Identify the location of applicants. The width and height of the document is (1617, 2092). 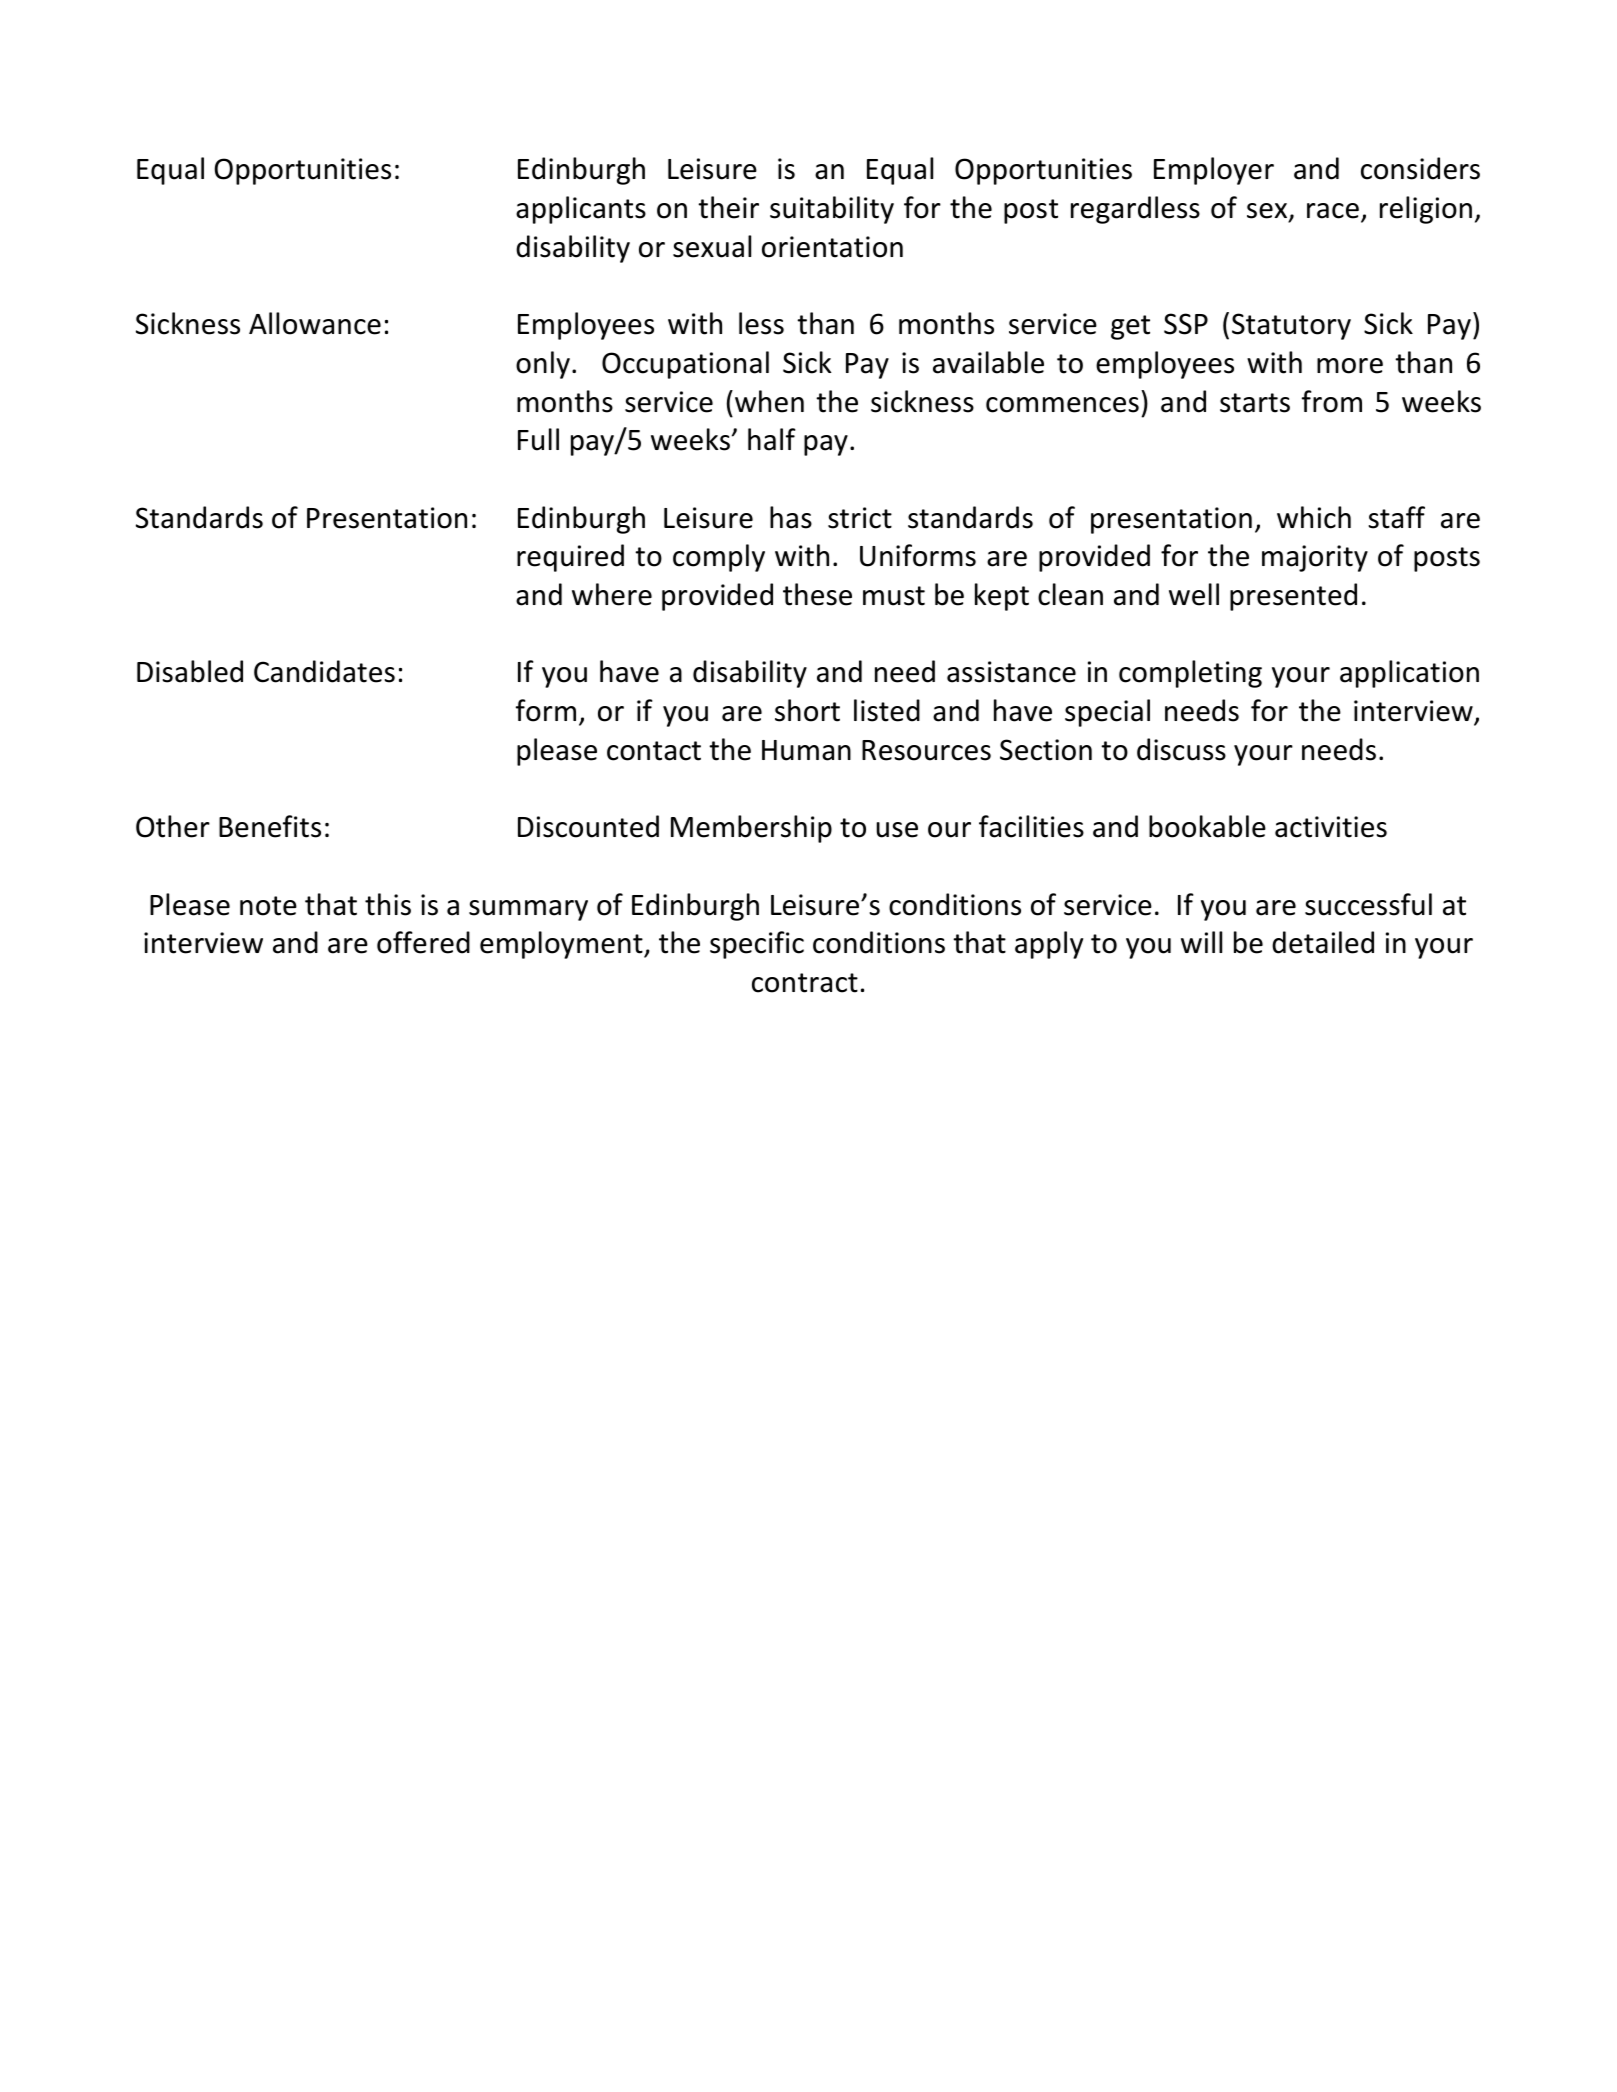
(581, 210).
